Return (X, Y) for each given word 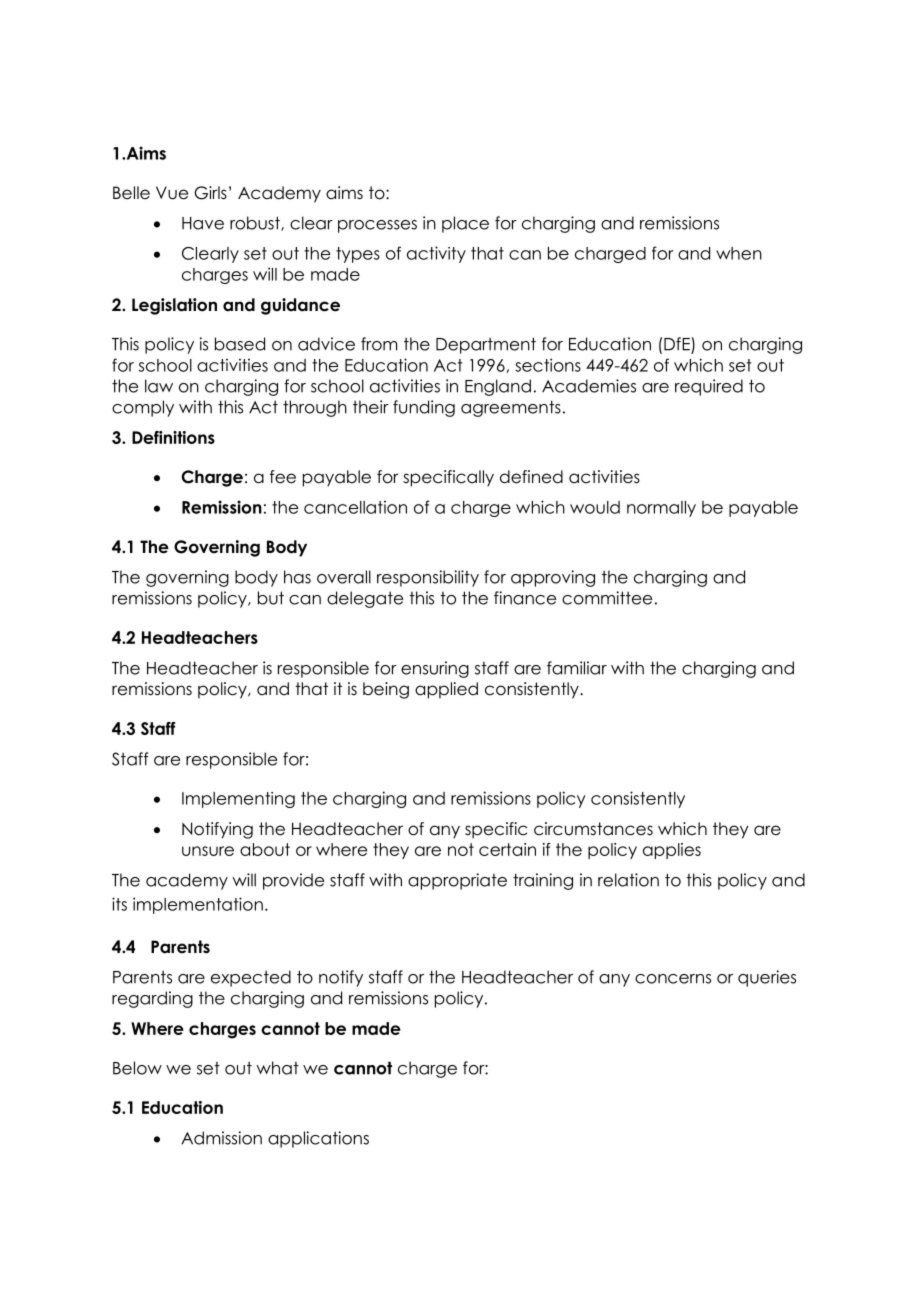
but (271, 598)
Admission (221, 1138)
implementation (198, 905)
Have (203, 223)
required (709, 387)
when (739, 253)
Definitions (173, 437)
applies (672, 851)
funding (424, 408)
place (465, 224)
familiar (577, 668)
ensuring (435, 669)
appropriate (457, 881)
